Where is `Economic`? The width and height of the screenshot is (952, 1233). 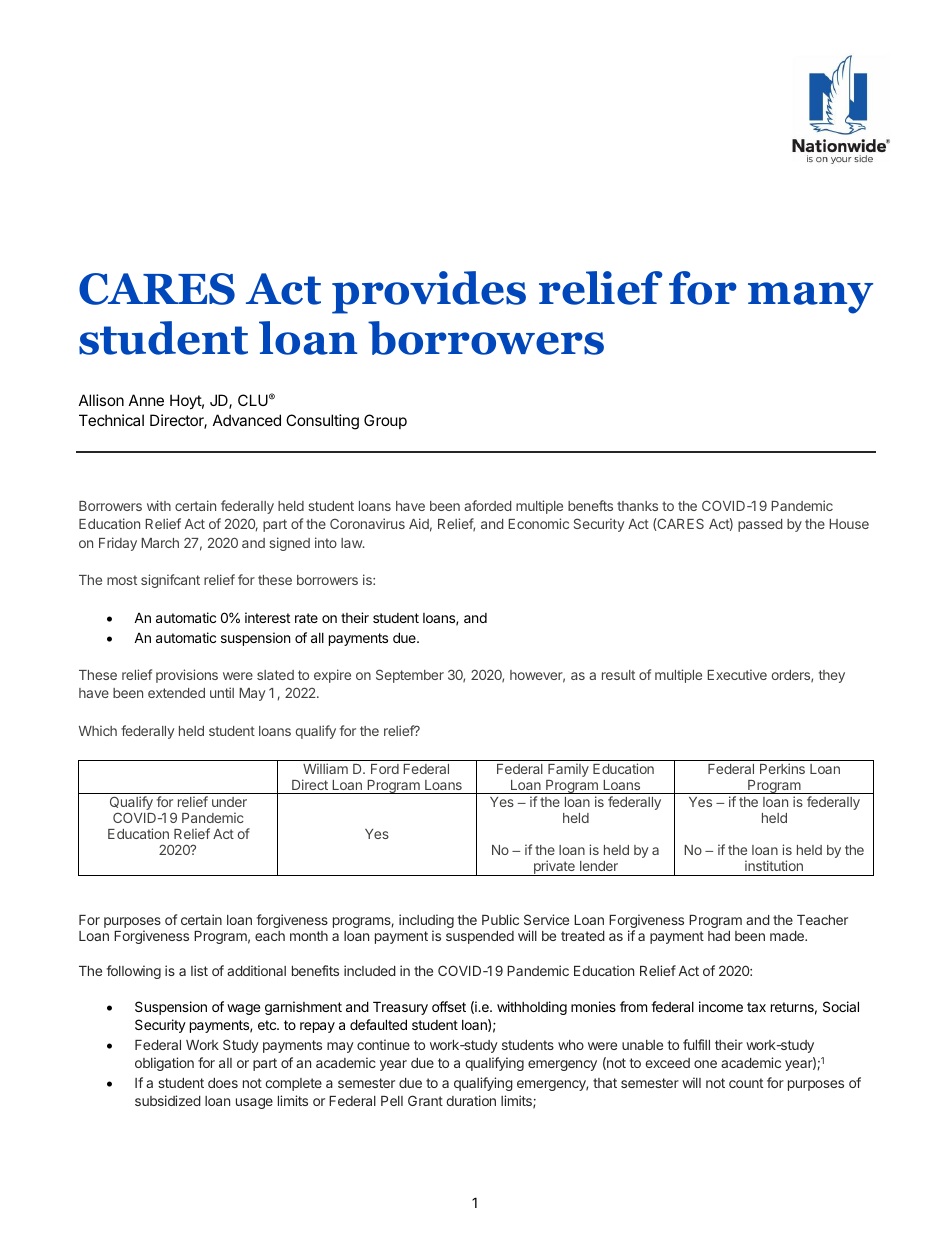
Economic is located at coordinates (538, 523).
